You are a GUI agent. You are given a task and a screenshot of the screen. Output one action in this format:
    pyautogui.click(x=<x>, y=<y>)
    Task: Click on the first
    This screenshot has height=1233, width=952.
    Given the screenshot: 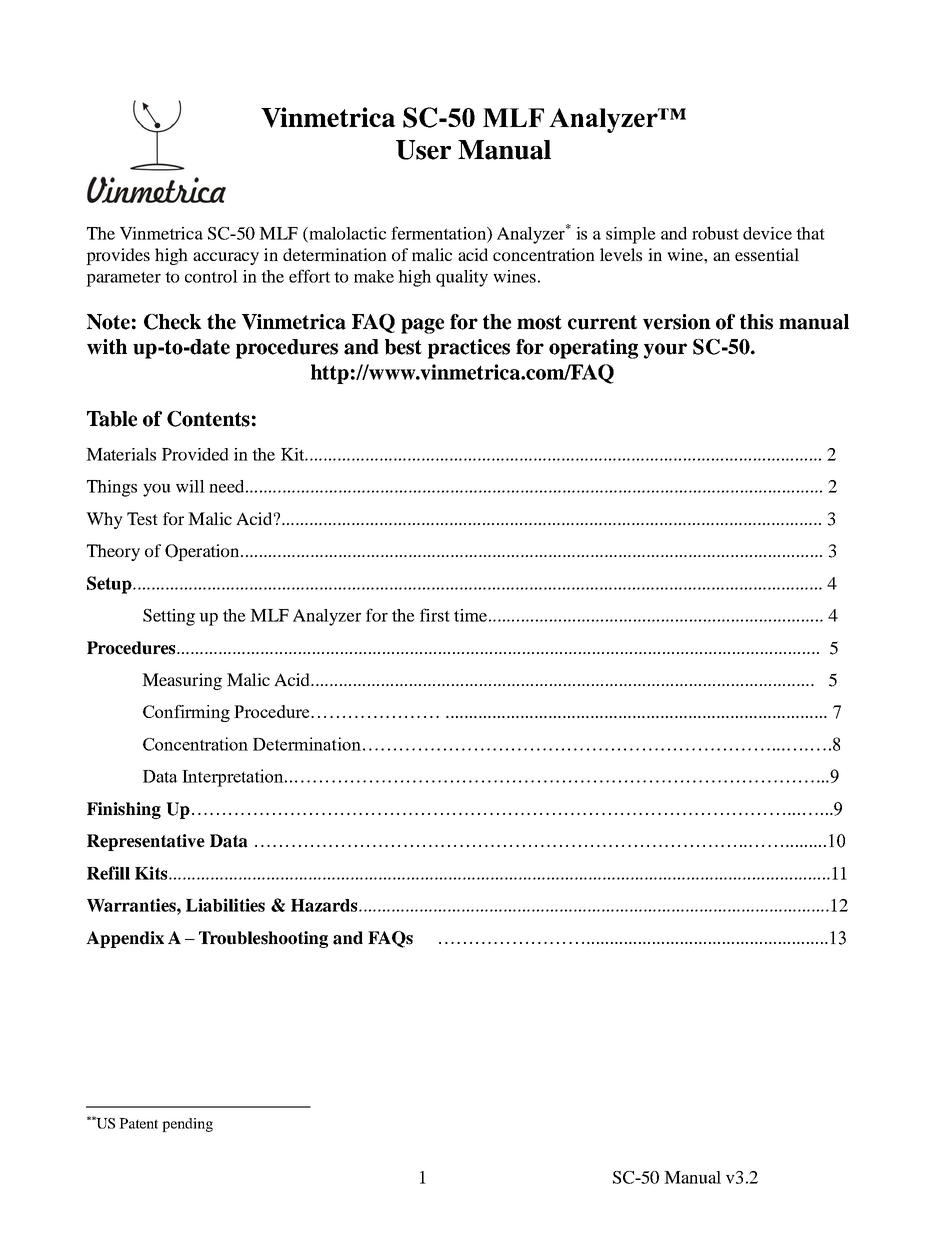 What is the action you would take?
    pyautogui.click(x=435, y=615)
